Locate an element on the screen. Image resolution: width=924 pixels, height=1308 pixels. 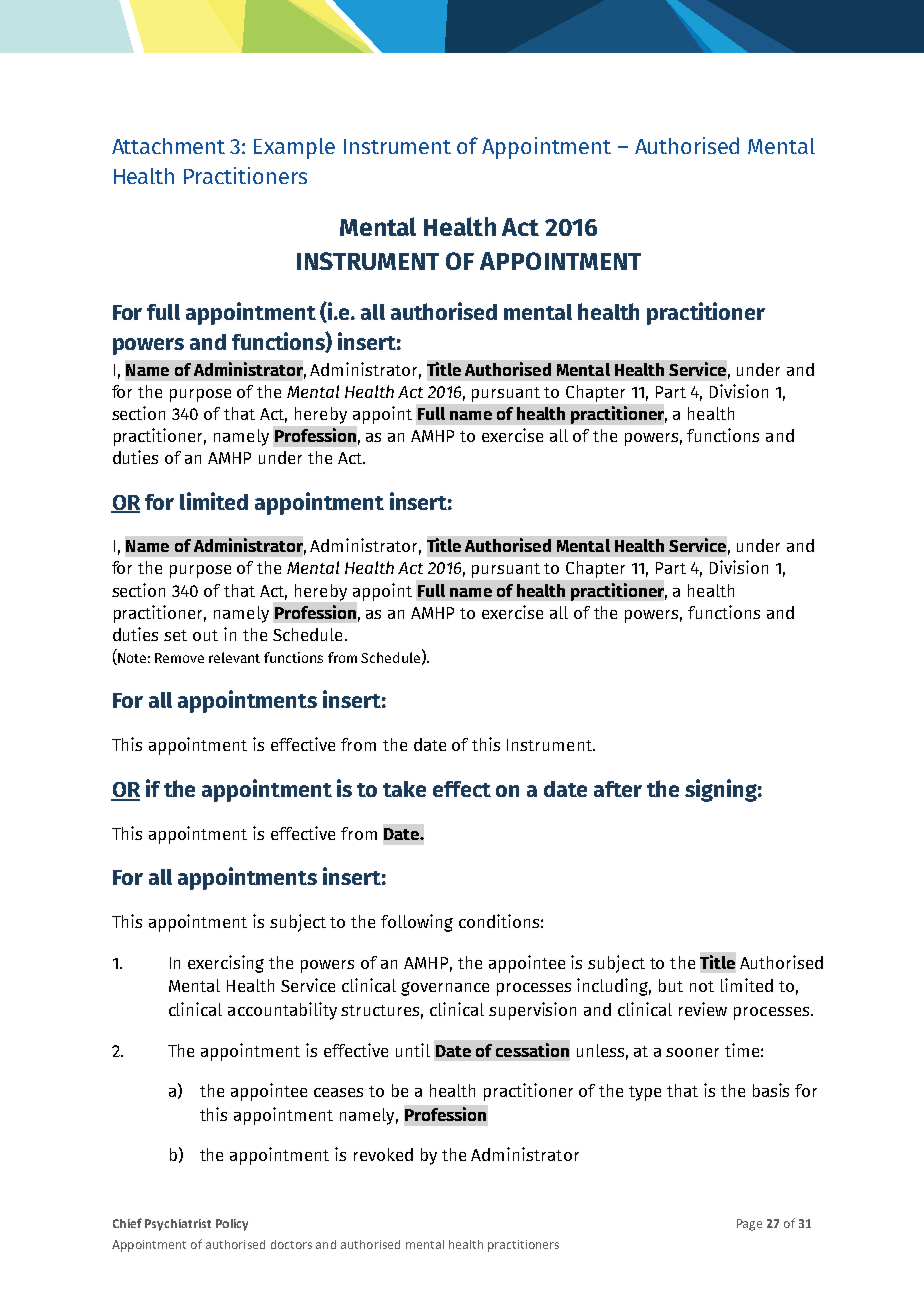
after is located at coordinates (618, 789).
